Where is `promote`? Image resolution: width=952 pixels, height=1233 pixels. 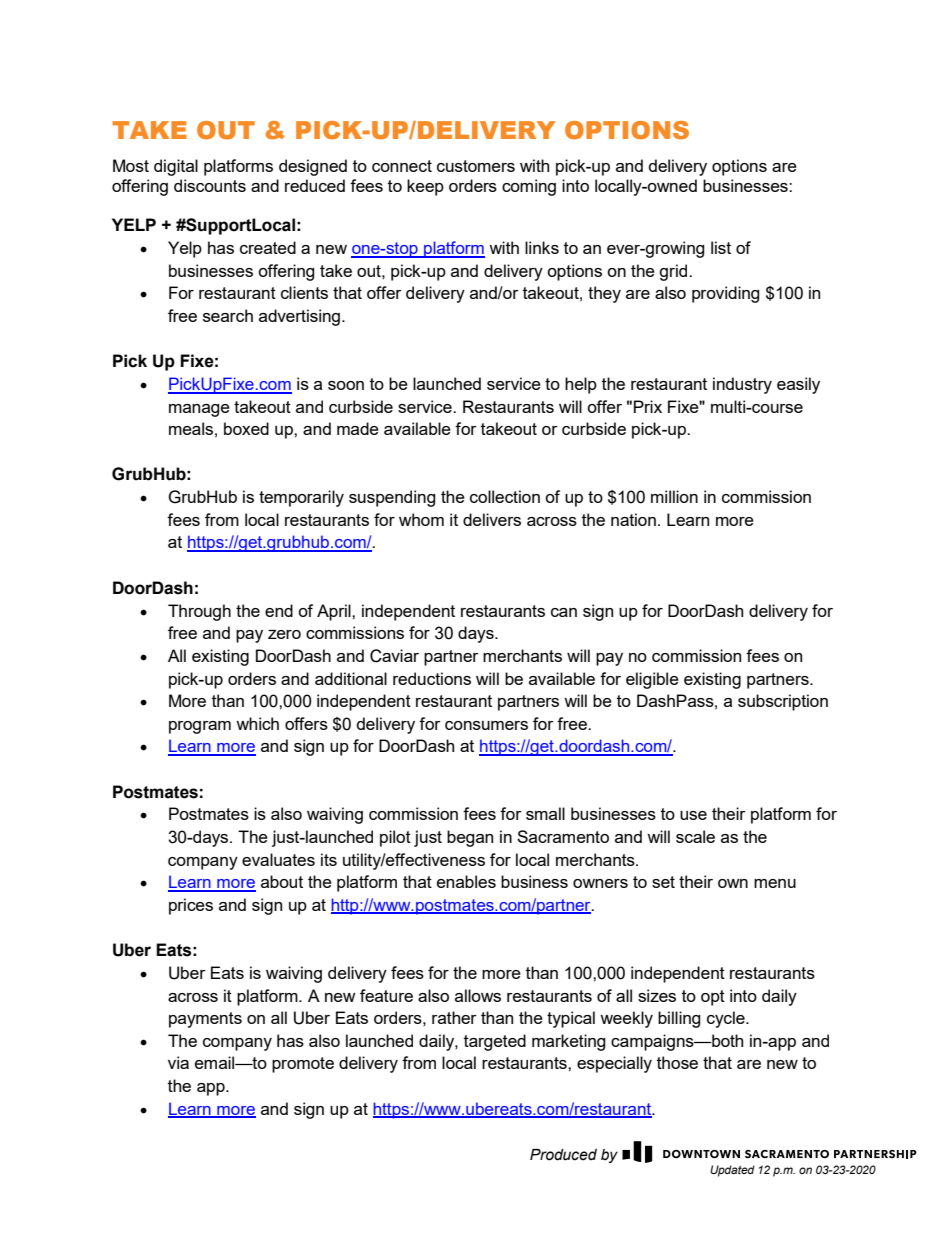
promote is located at coordinates (303, 1065).
